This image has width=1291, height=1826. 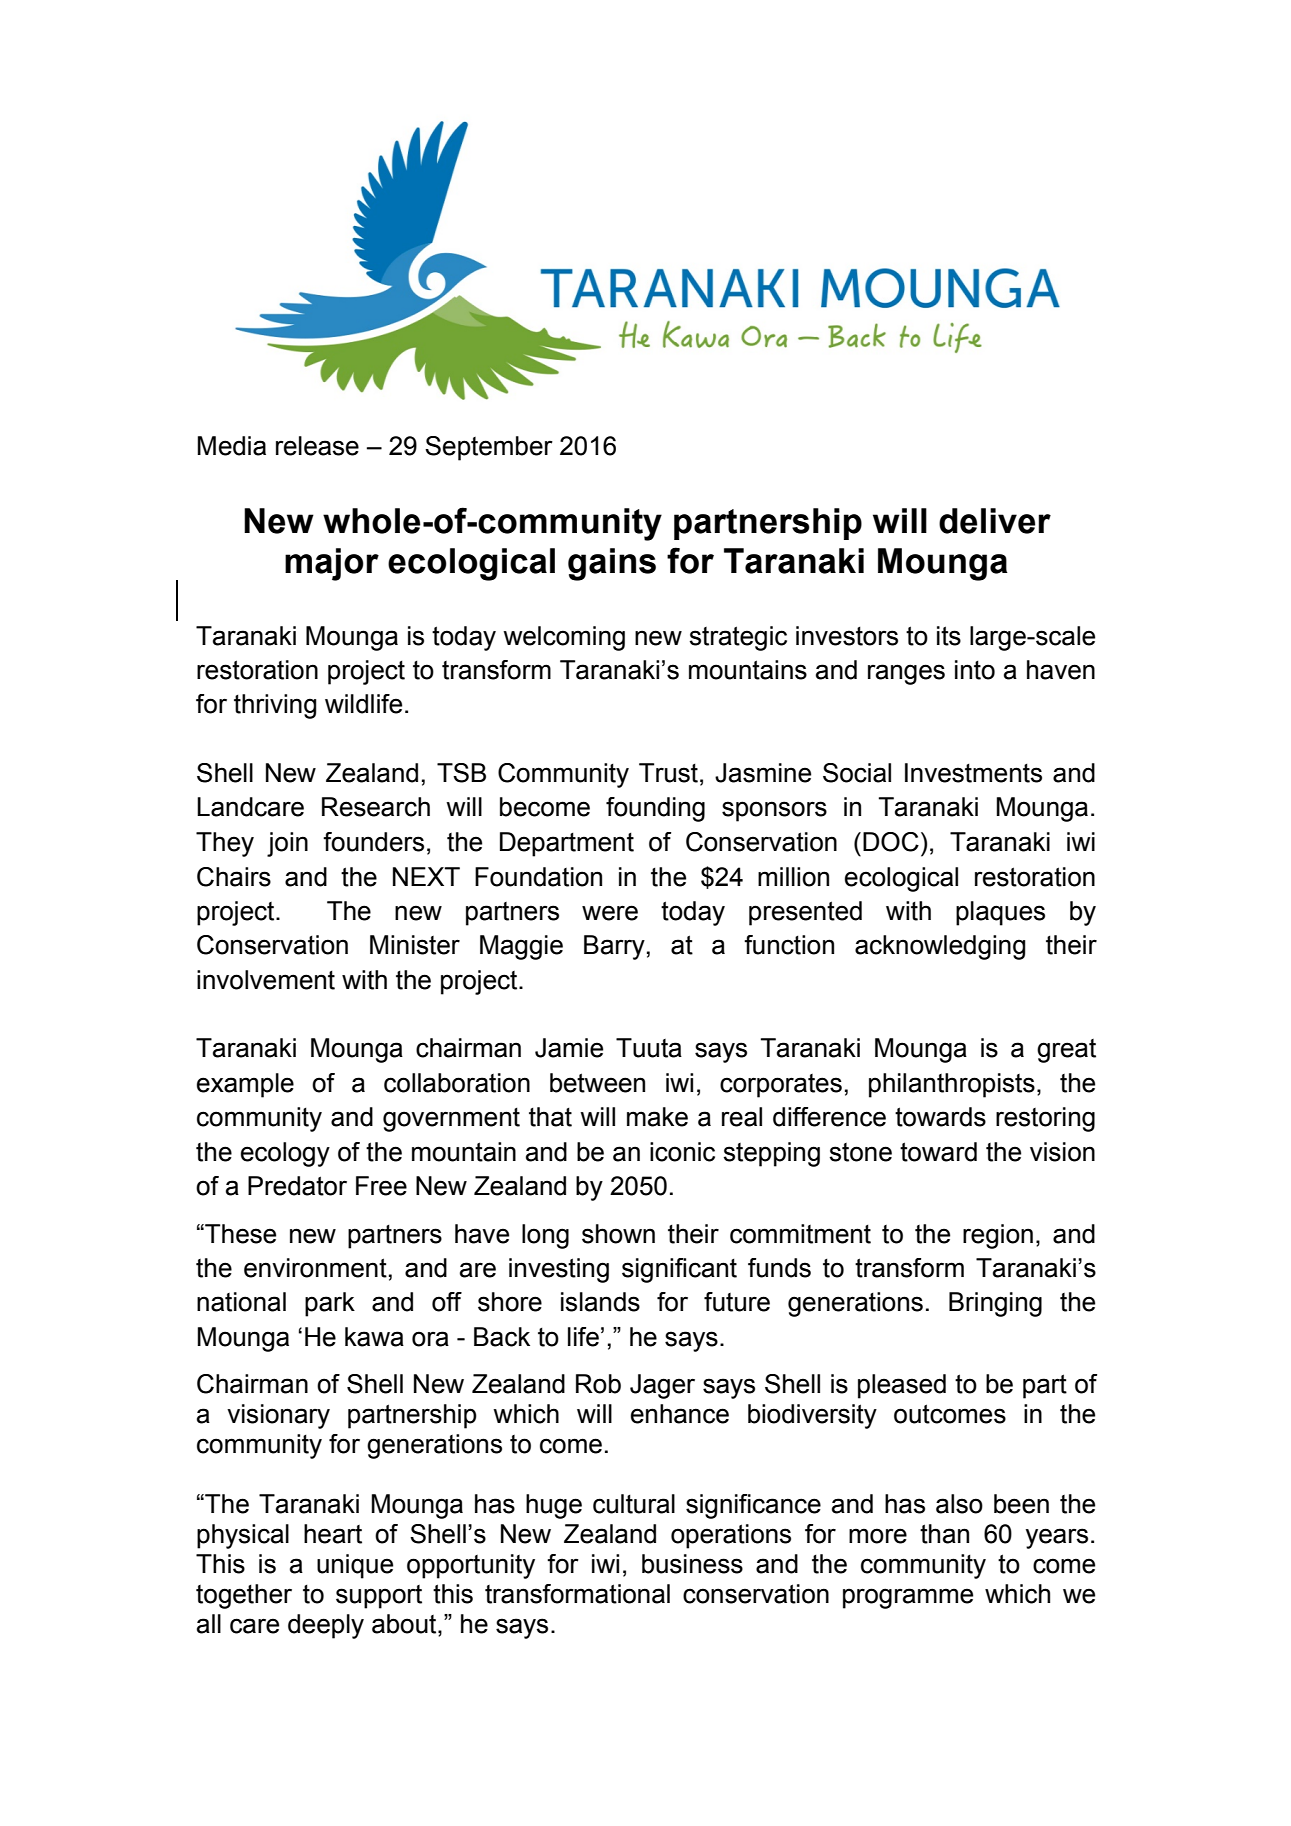 I want to click on region, so click(x=998, y=1236).
